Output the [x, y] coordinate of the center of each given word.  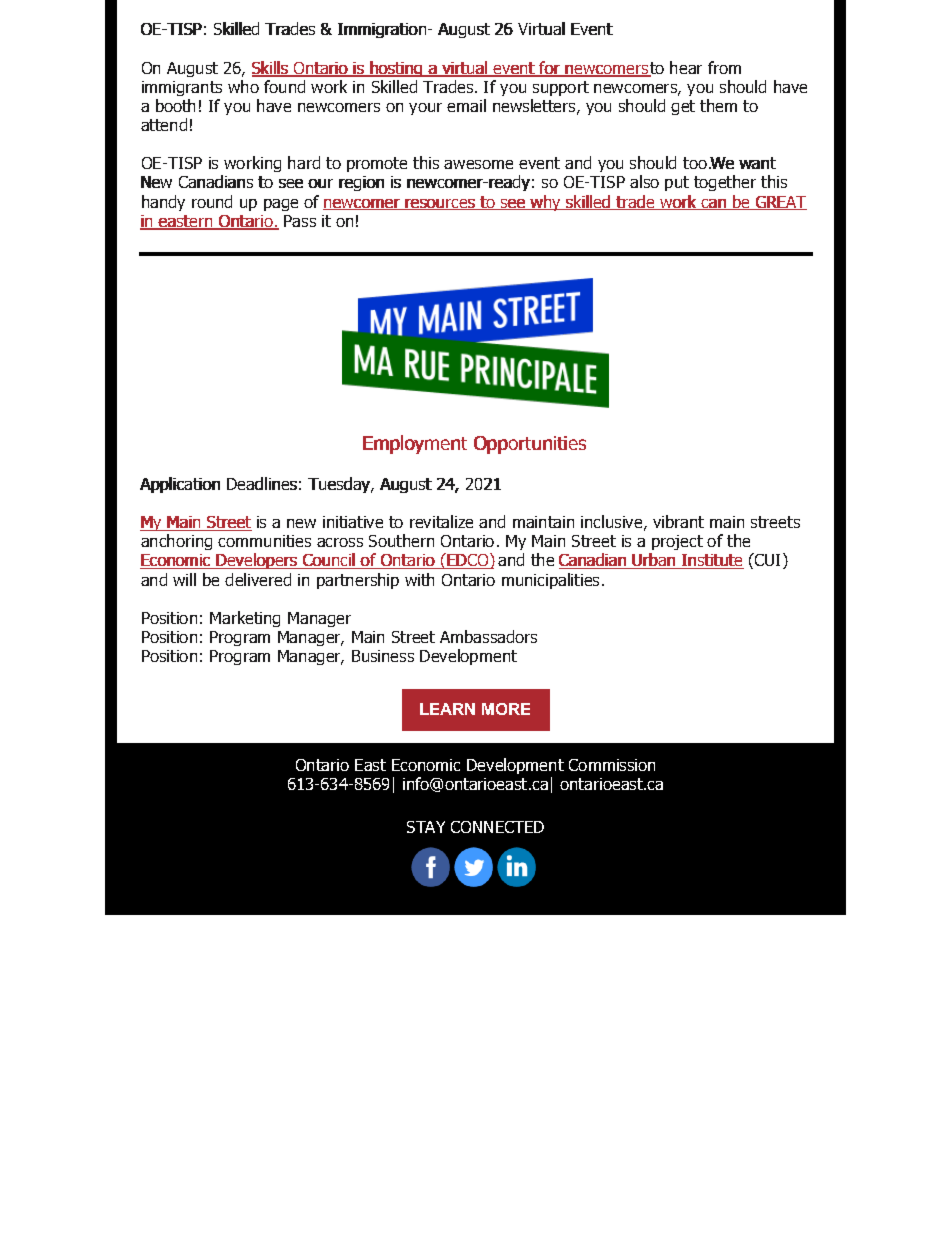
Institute [712, 561]
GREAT [780, 203]
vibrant [678, 521]
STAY [426, 827]
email [466, 105]
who [243, 86]
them [718, 105]
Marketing [245, 619]
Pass [300, 221]
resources [440, 204]
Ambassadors [488, 636]
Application [180, 485]
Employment [415, 444]
